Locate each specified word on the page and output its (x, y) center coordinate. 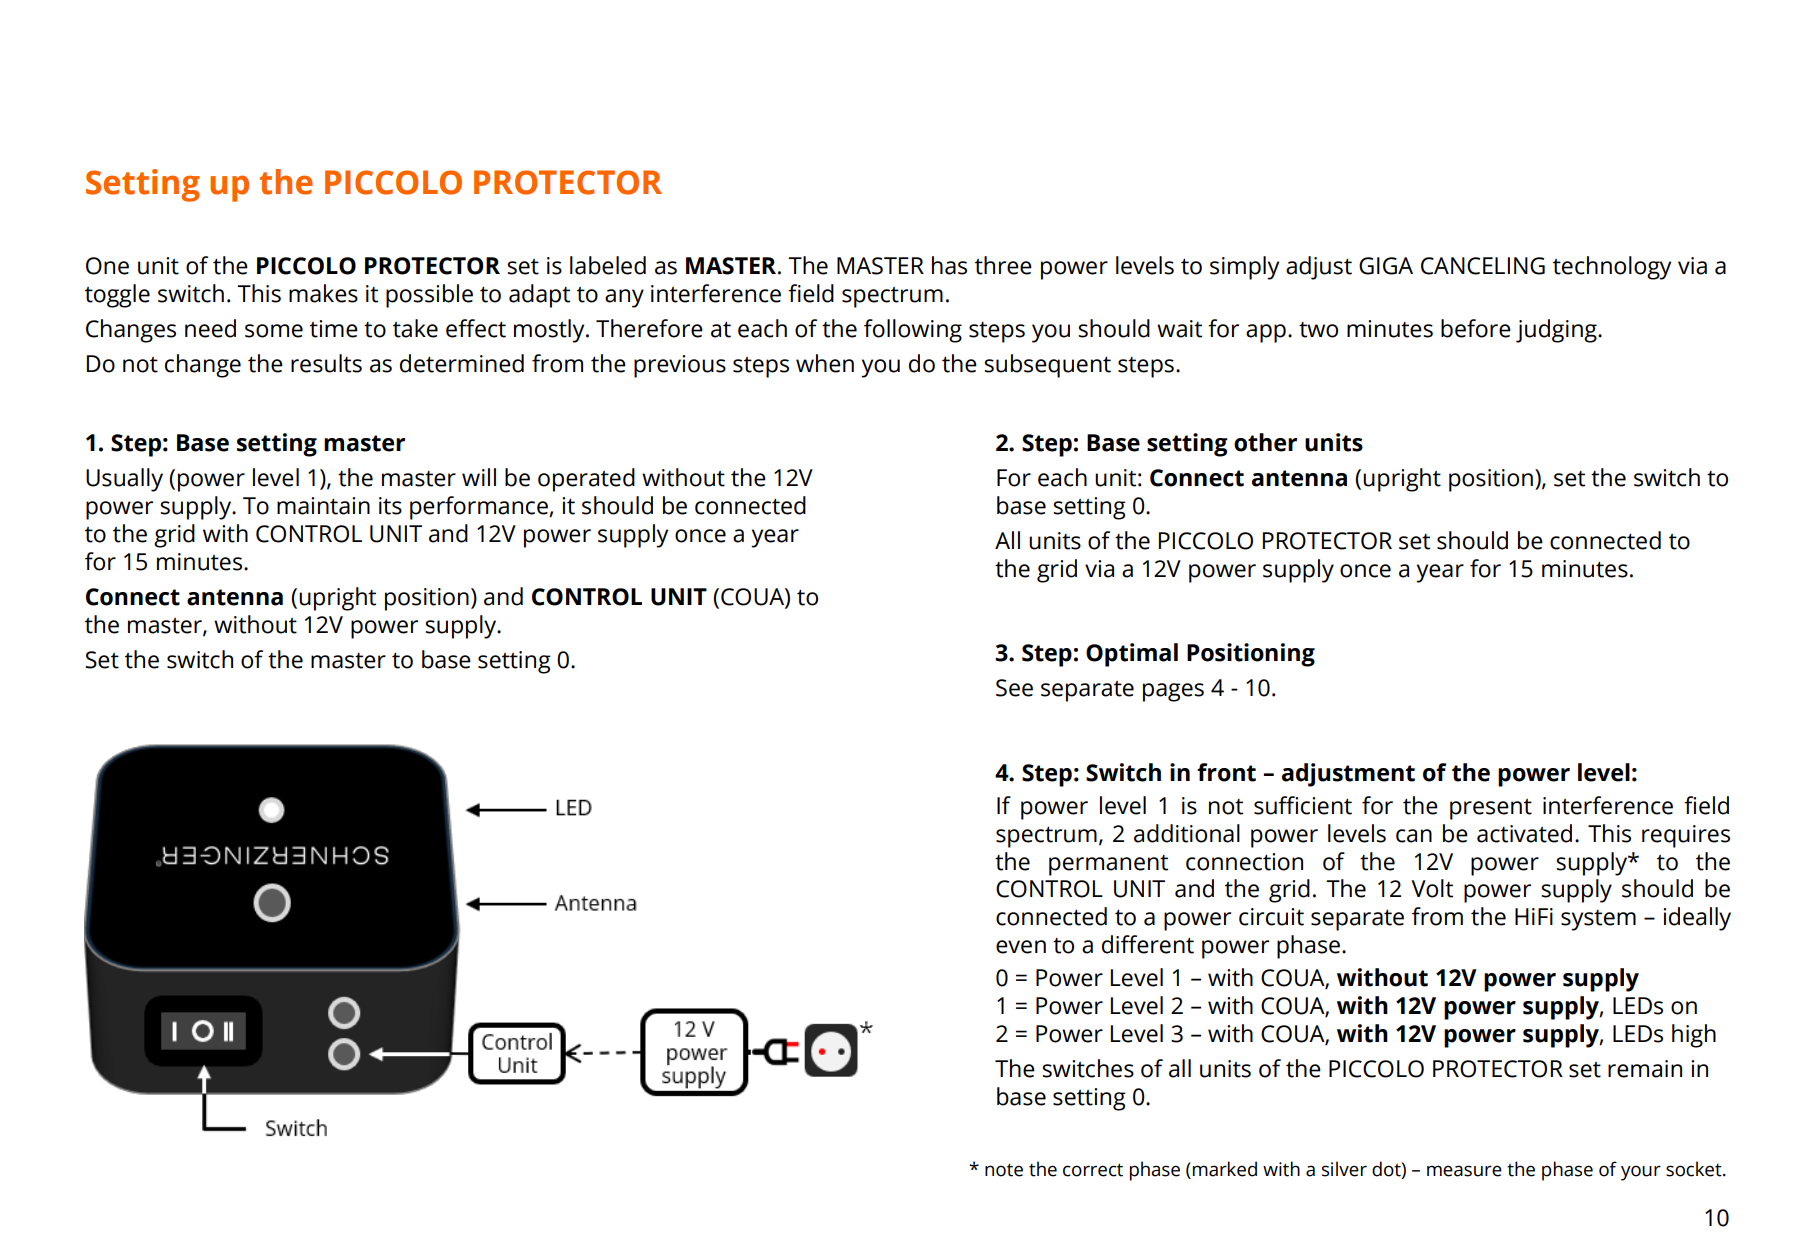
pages (1173, 692)
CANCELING (1483, 266)
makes (323, 293)
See (1014, 688)
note (1004, 1170)
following (913, 331)
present (1491, 809)
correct (1093, 1170)
